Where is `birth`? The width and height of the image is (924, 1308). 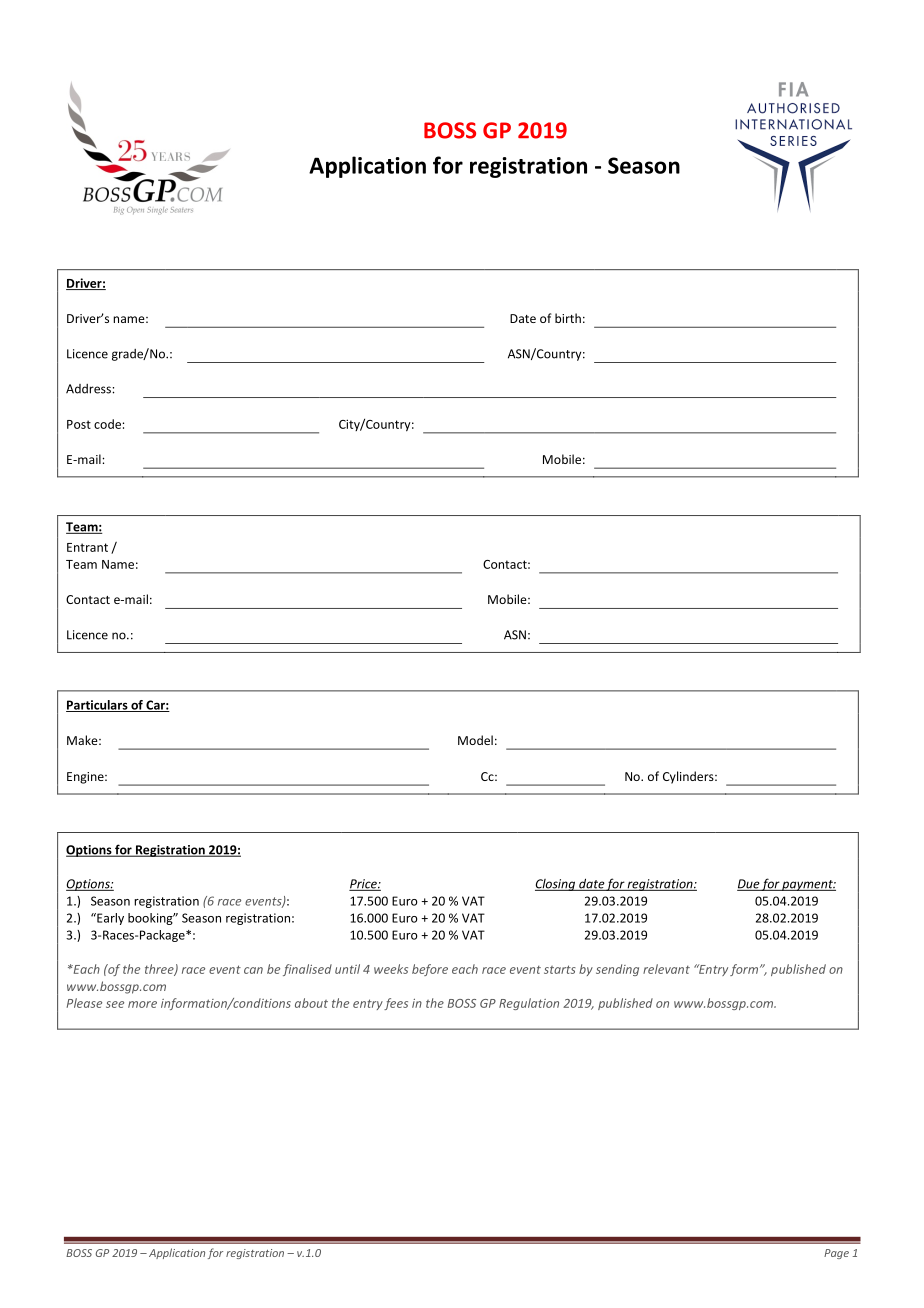
birth is located at coordinates (568, 318).
